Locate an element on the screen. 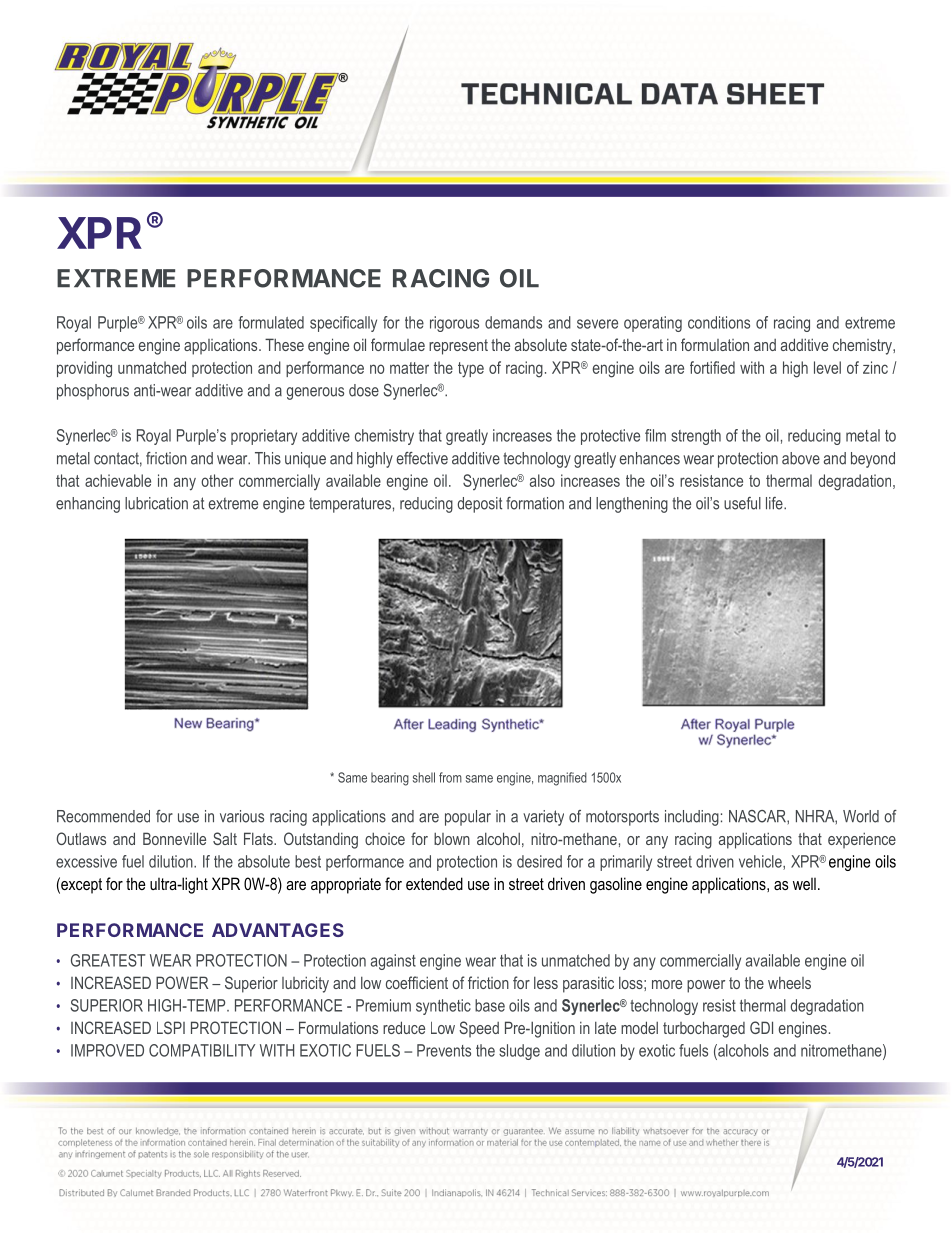 Image resolution: width=952 pixels, height=1233 pixels. various is located at coordinates (242, 816).
